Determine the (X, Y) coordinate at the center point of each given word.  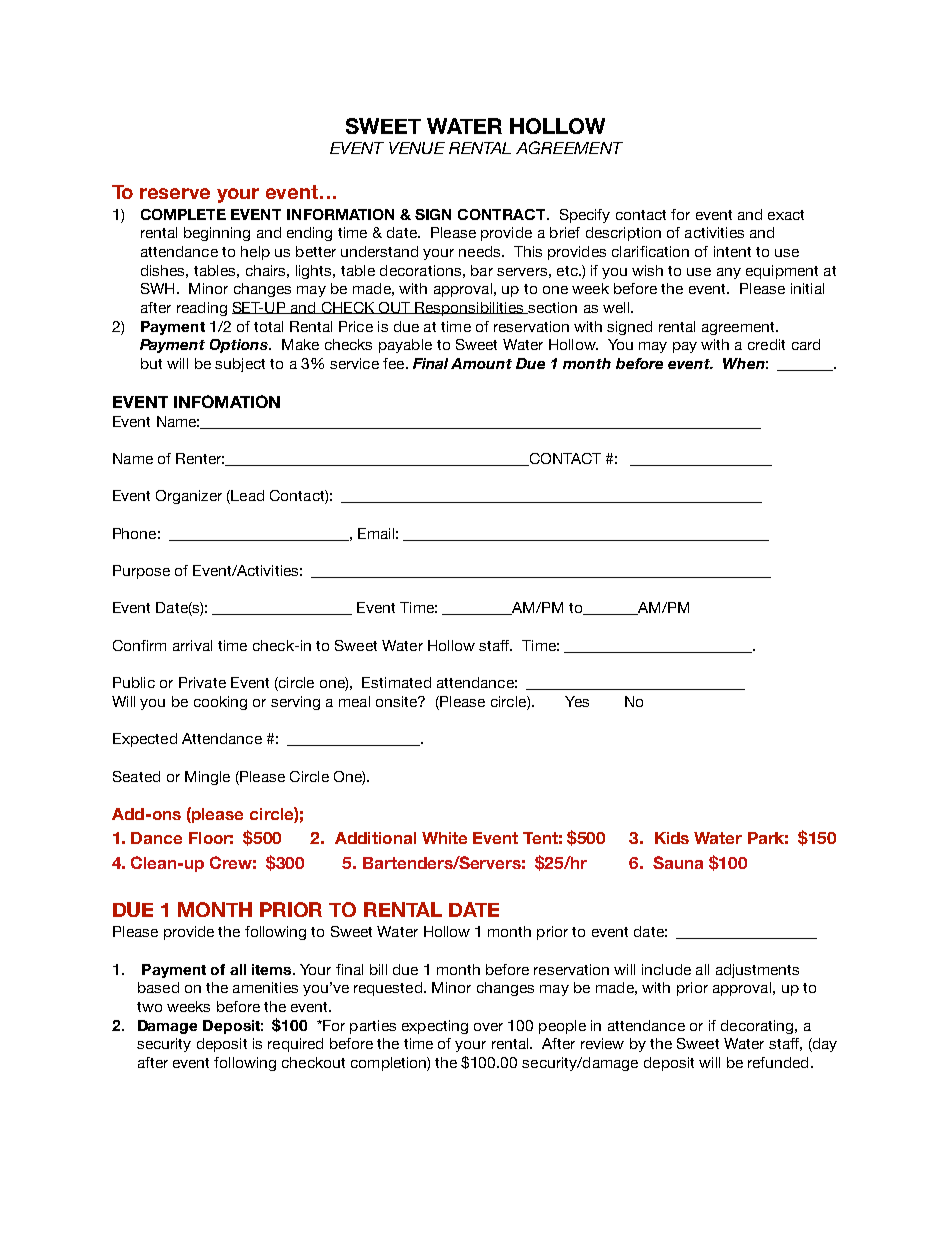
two (149, 1007)
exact (786, 215)
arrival (192, 645)
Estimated (396, 682)
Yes (577, 701)
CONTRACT (503, 214)
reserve (175, 193)
